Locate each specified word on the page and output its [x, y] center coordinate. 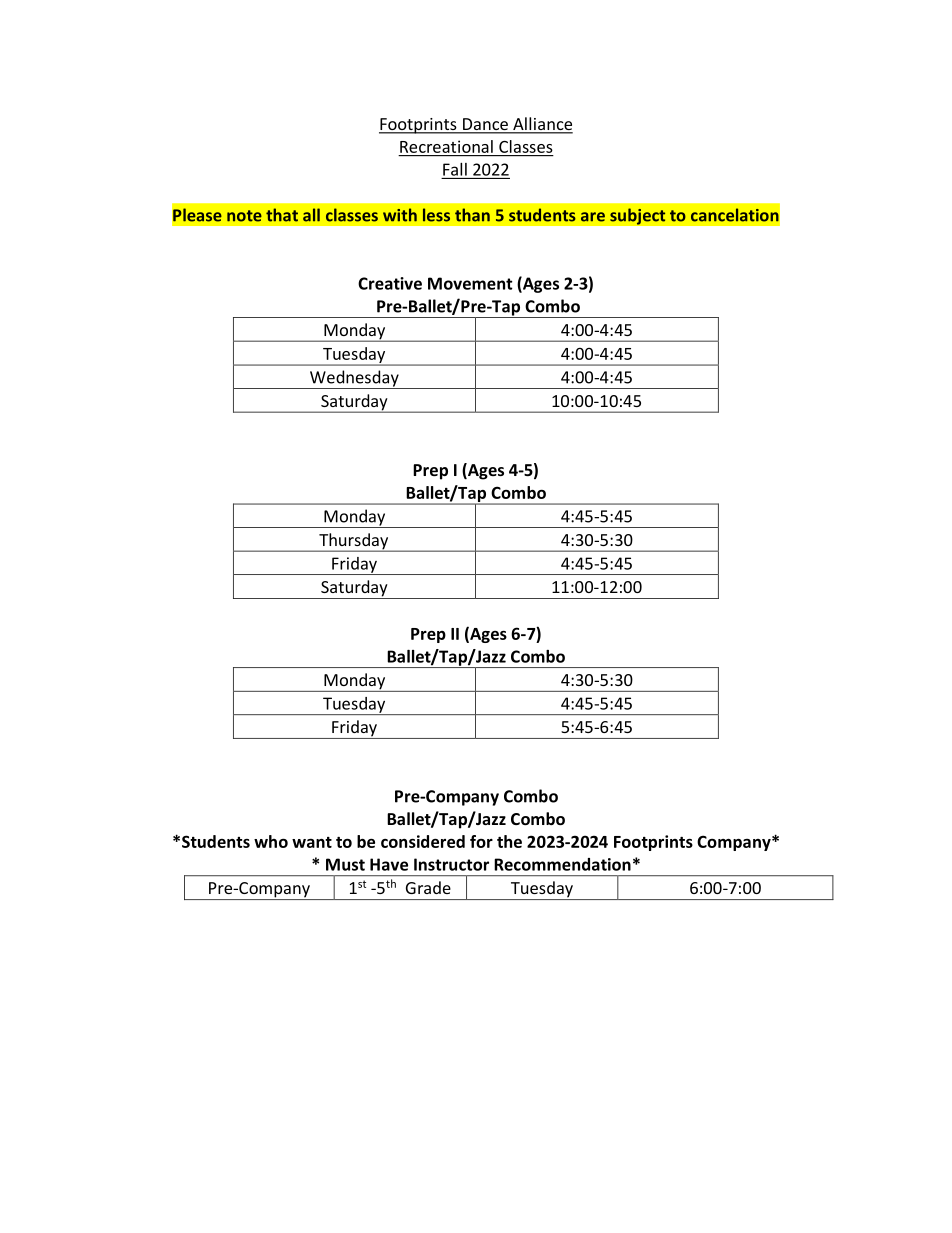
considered [423, 841]
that [282, 215]
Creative [390, 283]
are [593, 217]
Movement [470, 283]
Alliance [542, 125]
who [271, 841]
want [312, 842]
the [509, 841]
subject [638, 216]
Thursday [354, 542]
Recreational [446, 146]
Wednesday [354, 379]
